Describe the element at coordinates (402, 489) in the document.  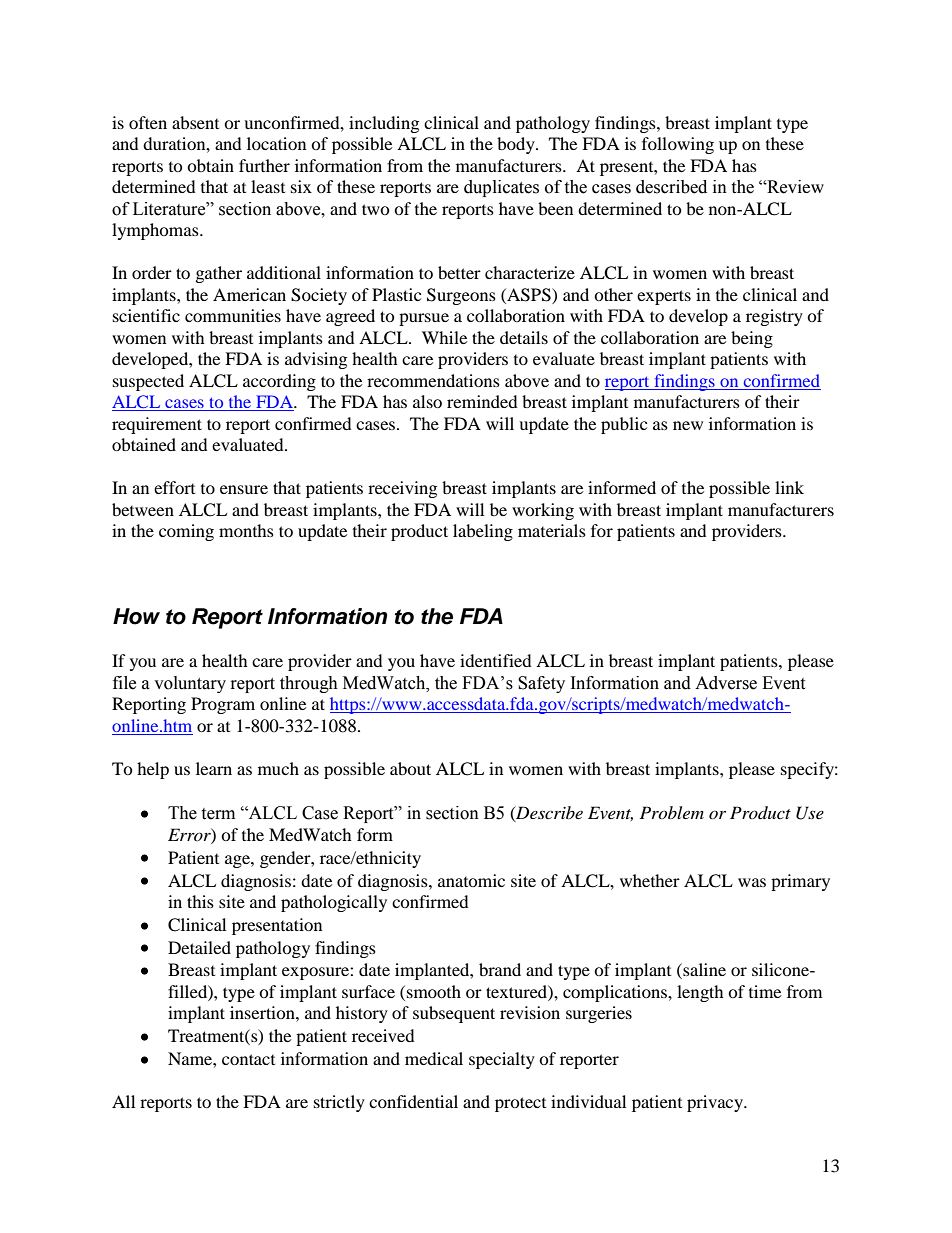
I see `receiving` at that location.
